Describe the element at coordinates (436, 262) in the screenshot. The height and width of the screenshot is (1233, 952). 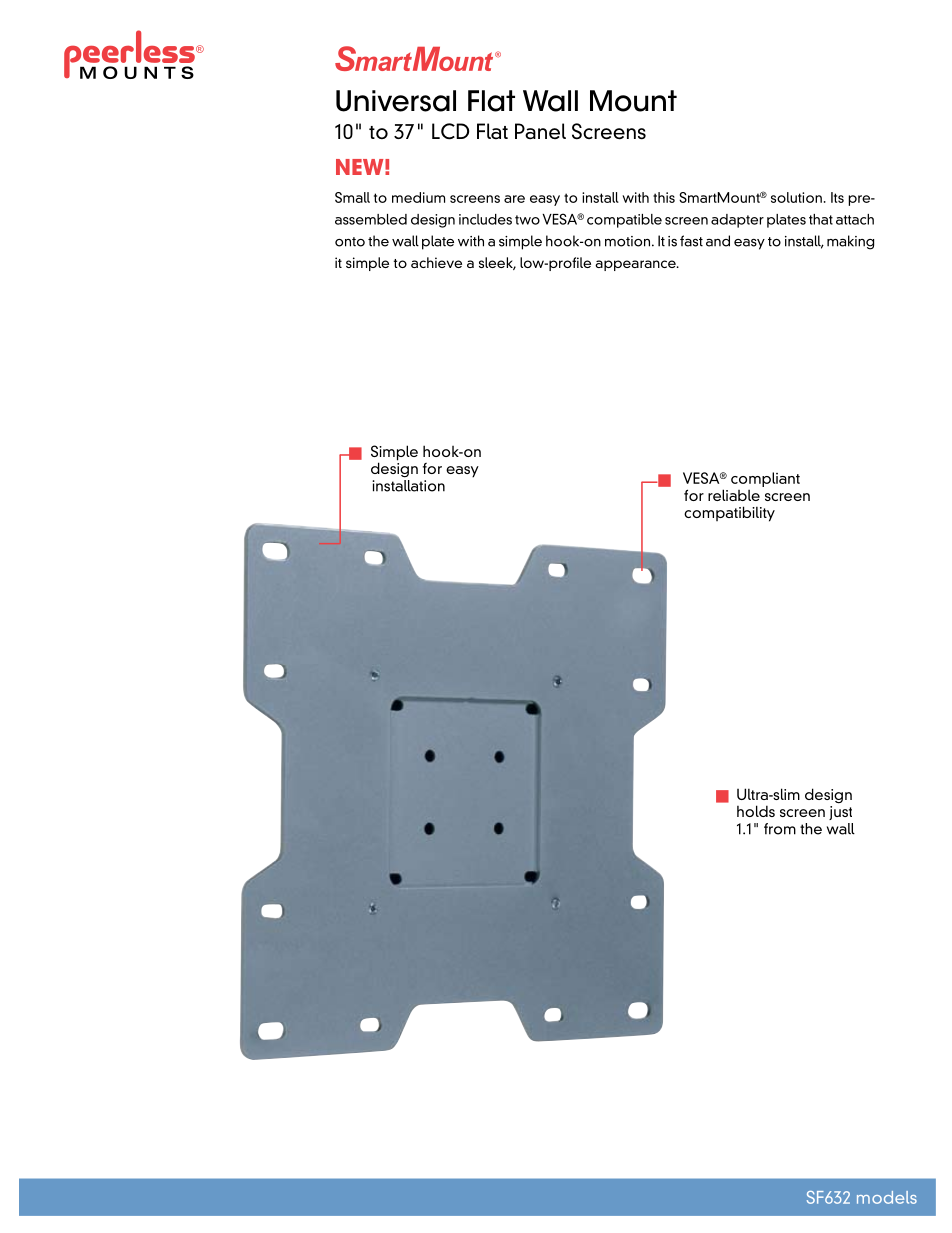
I see `achieve` at that location.
